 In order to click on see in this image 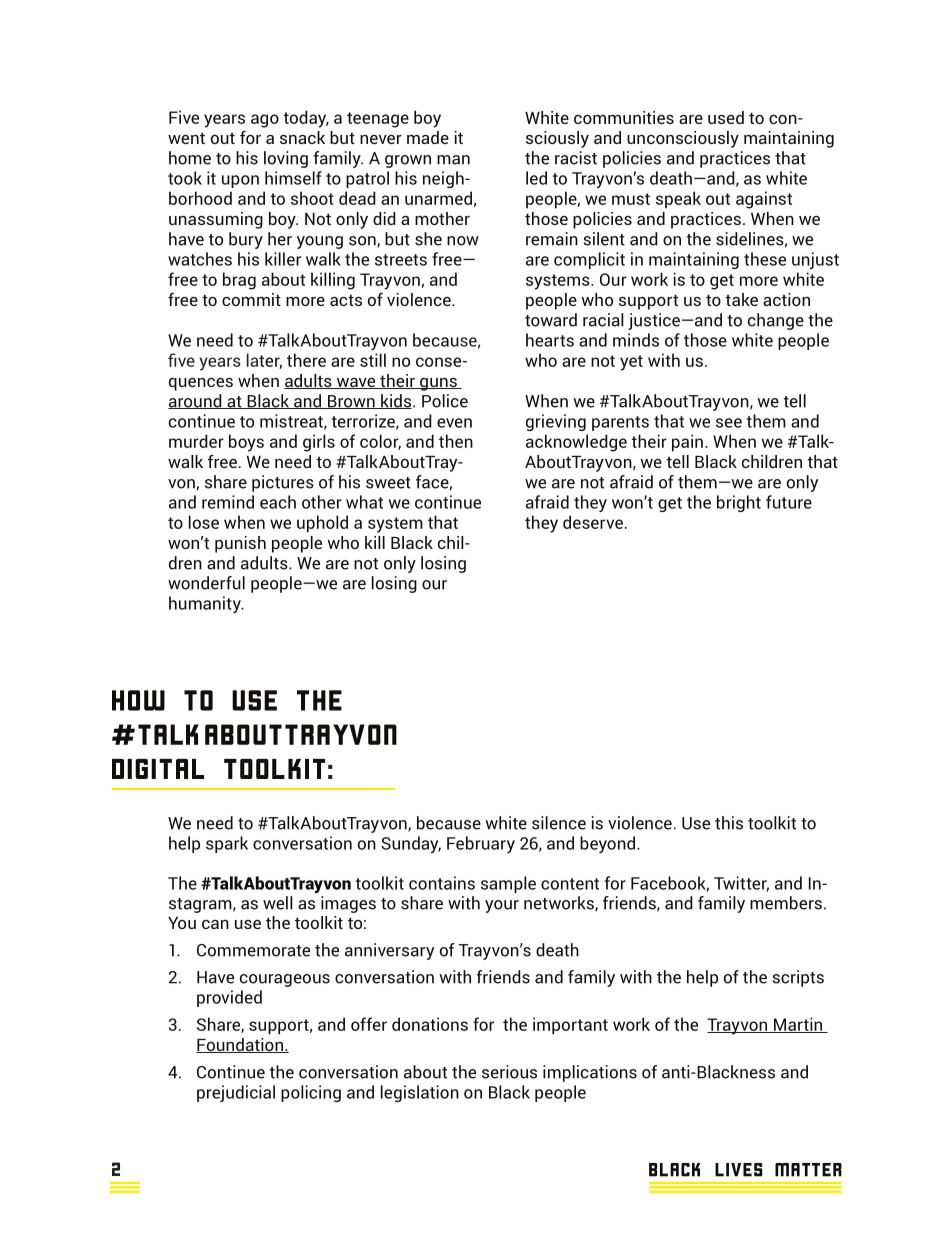, I will do `click(729, 423)`.
